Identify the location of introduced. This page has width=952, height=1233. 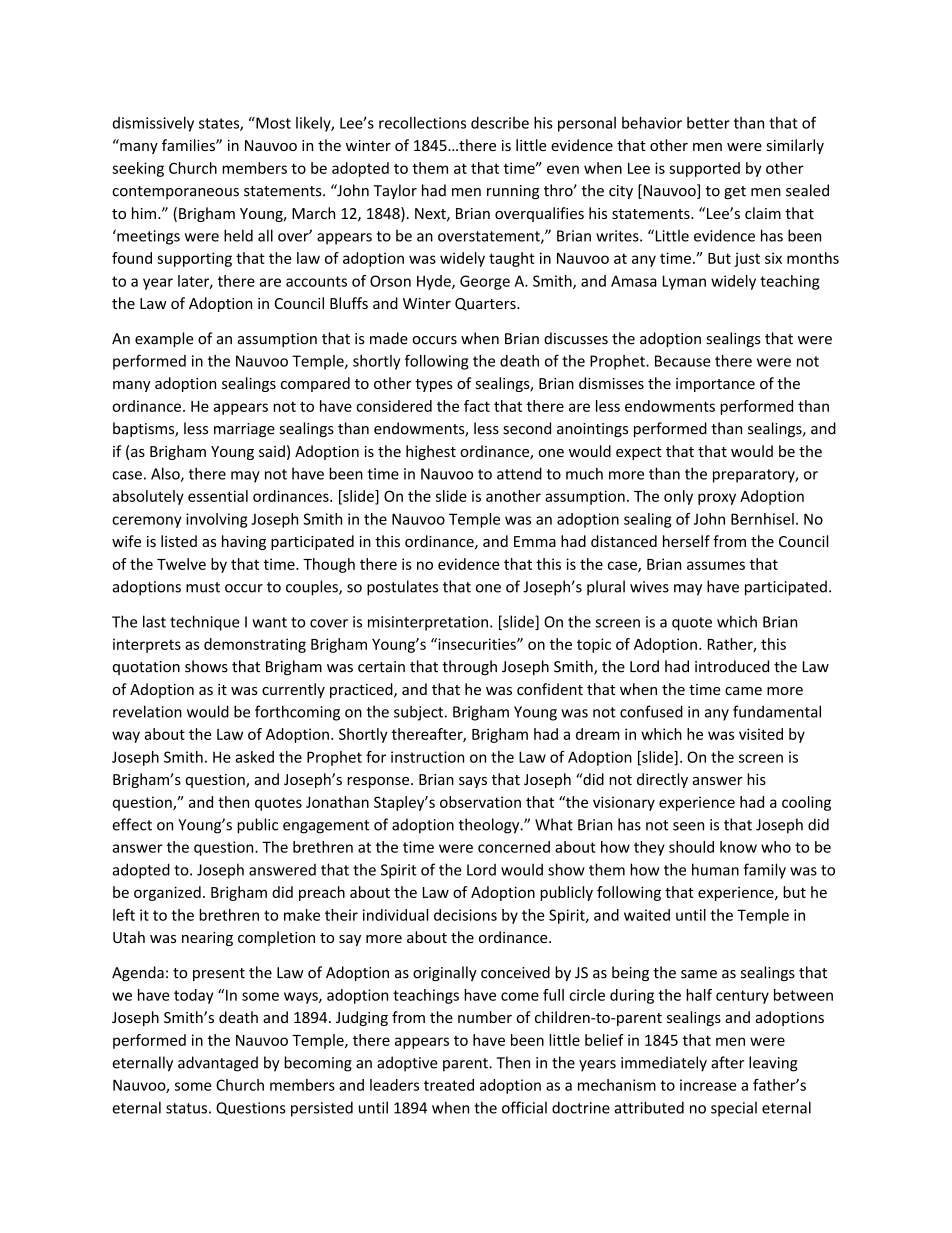
(732, 666).
